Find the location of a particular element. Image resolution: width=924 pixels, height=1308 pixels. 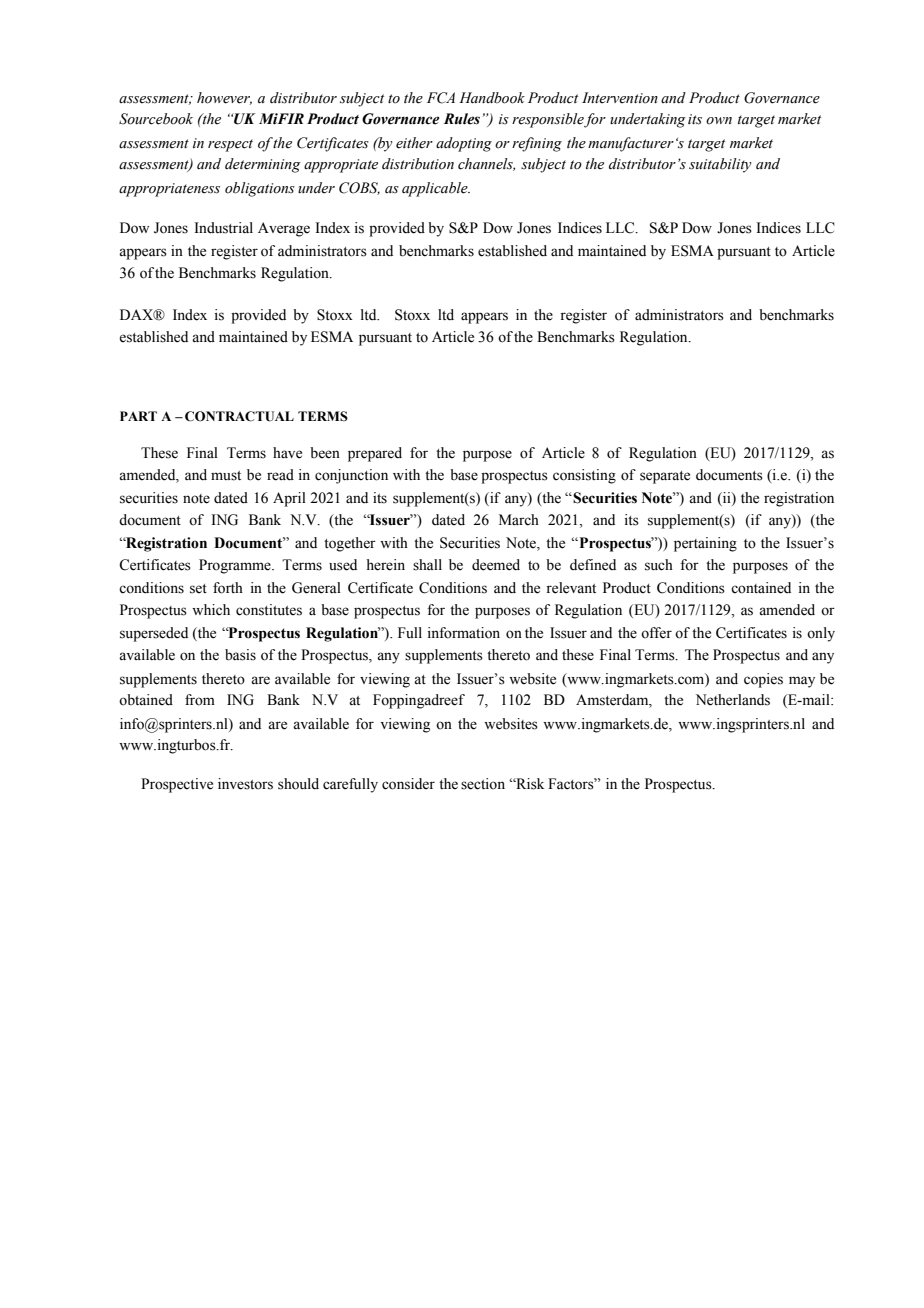

section is located at coordinates (483, 784).
